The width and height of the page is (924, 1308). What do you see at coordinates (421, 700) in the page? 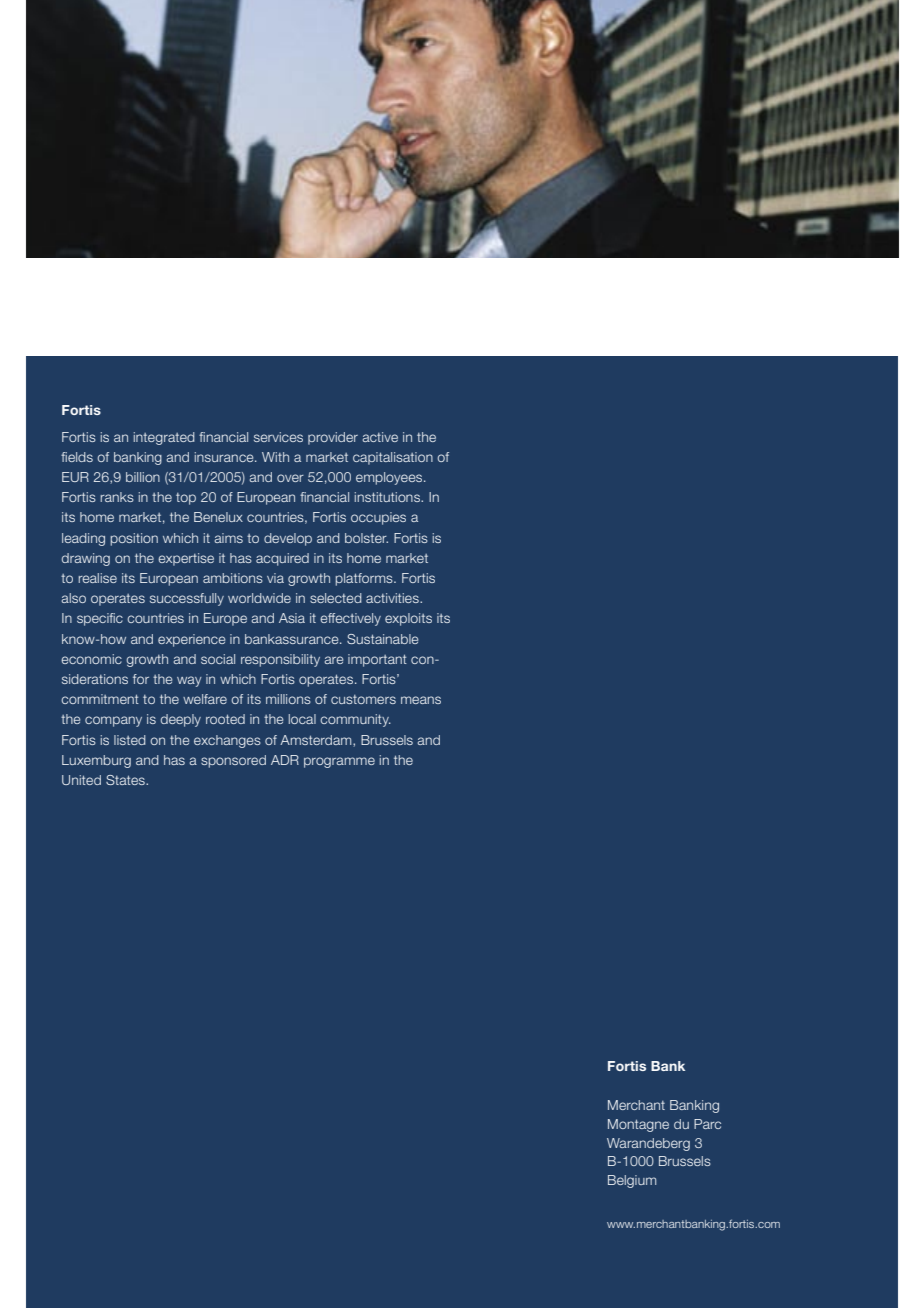
I see `means` at bounding box center [421, 700].
